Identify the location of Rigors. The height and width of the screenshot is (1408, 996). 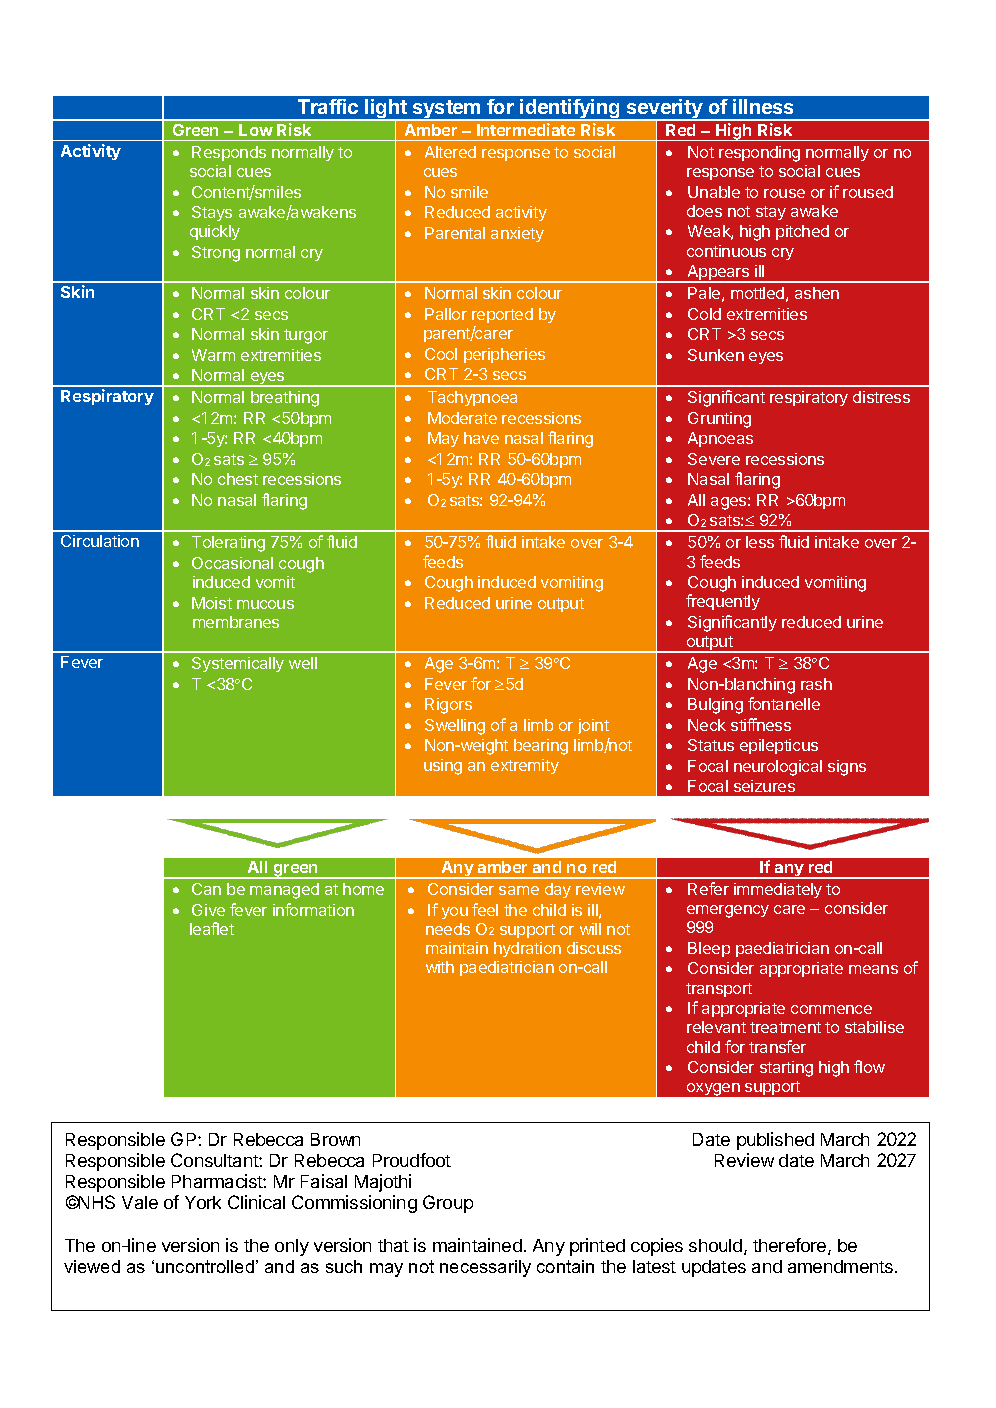
(448, 706).
